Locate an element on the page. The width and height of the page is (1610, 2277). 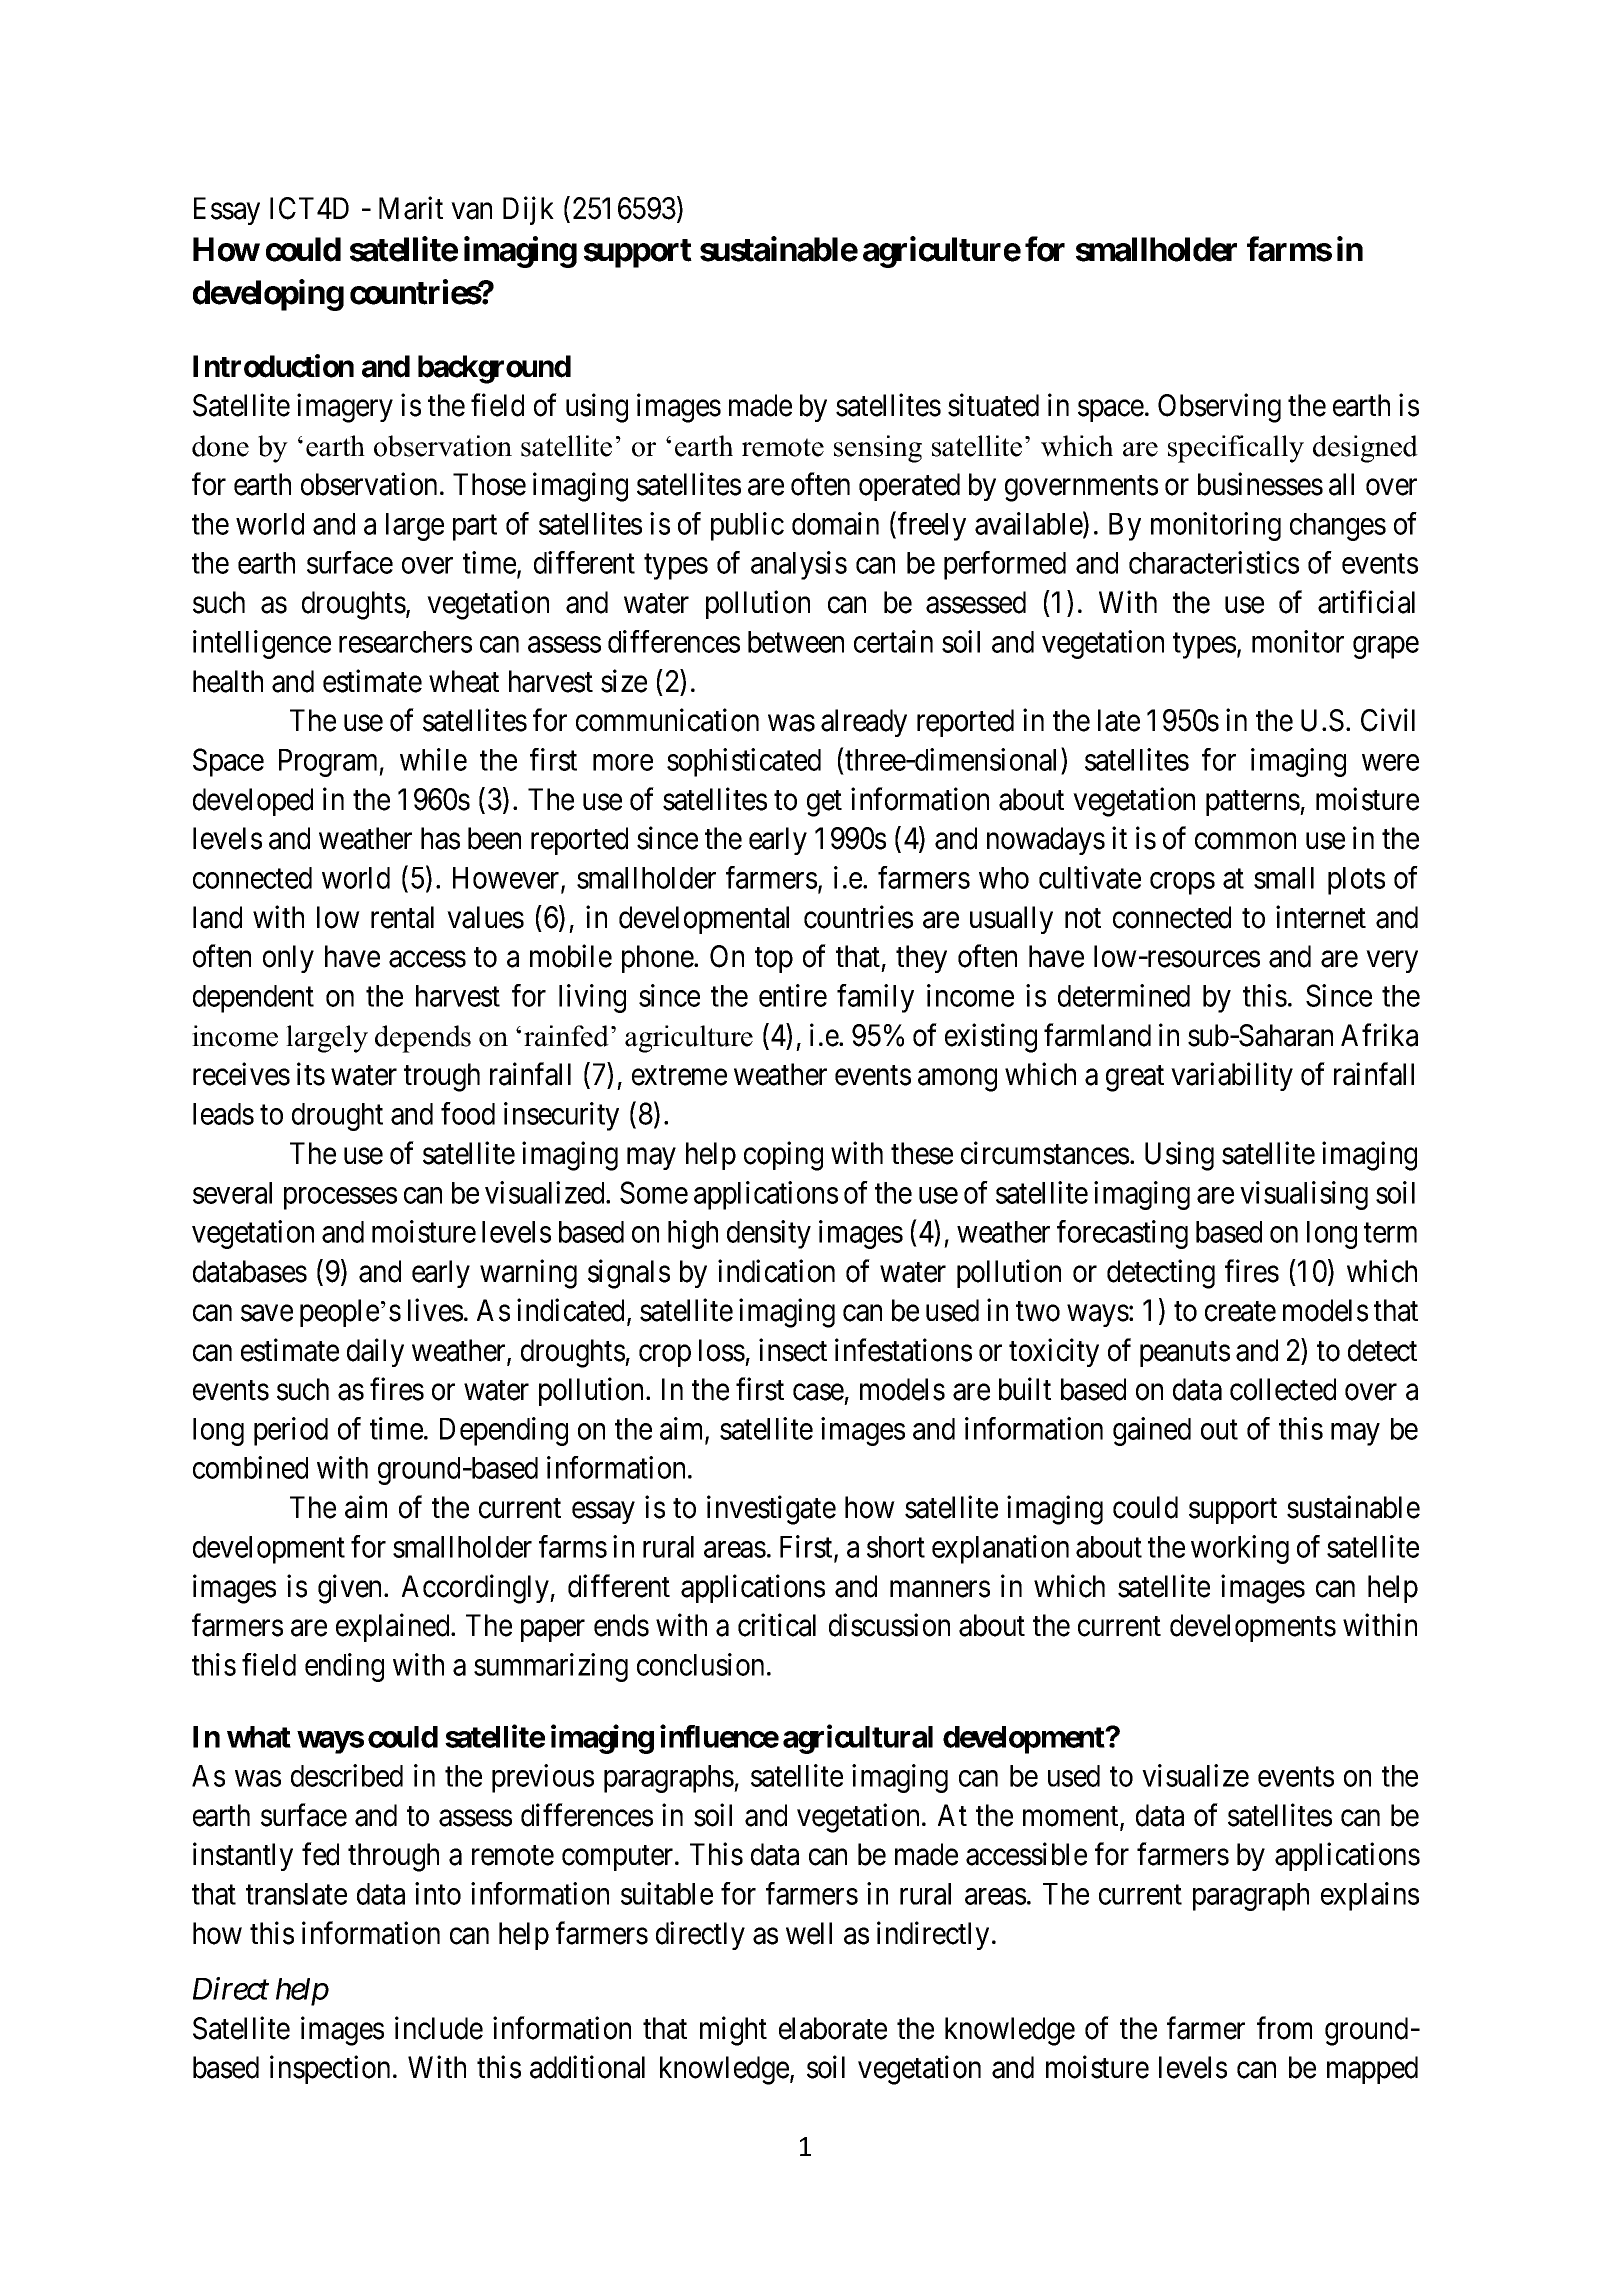
Civil is located at coordinates (1388, 720).
